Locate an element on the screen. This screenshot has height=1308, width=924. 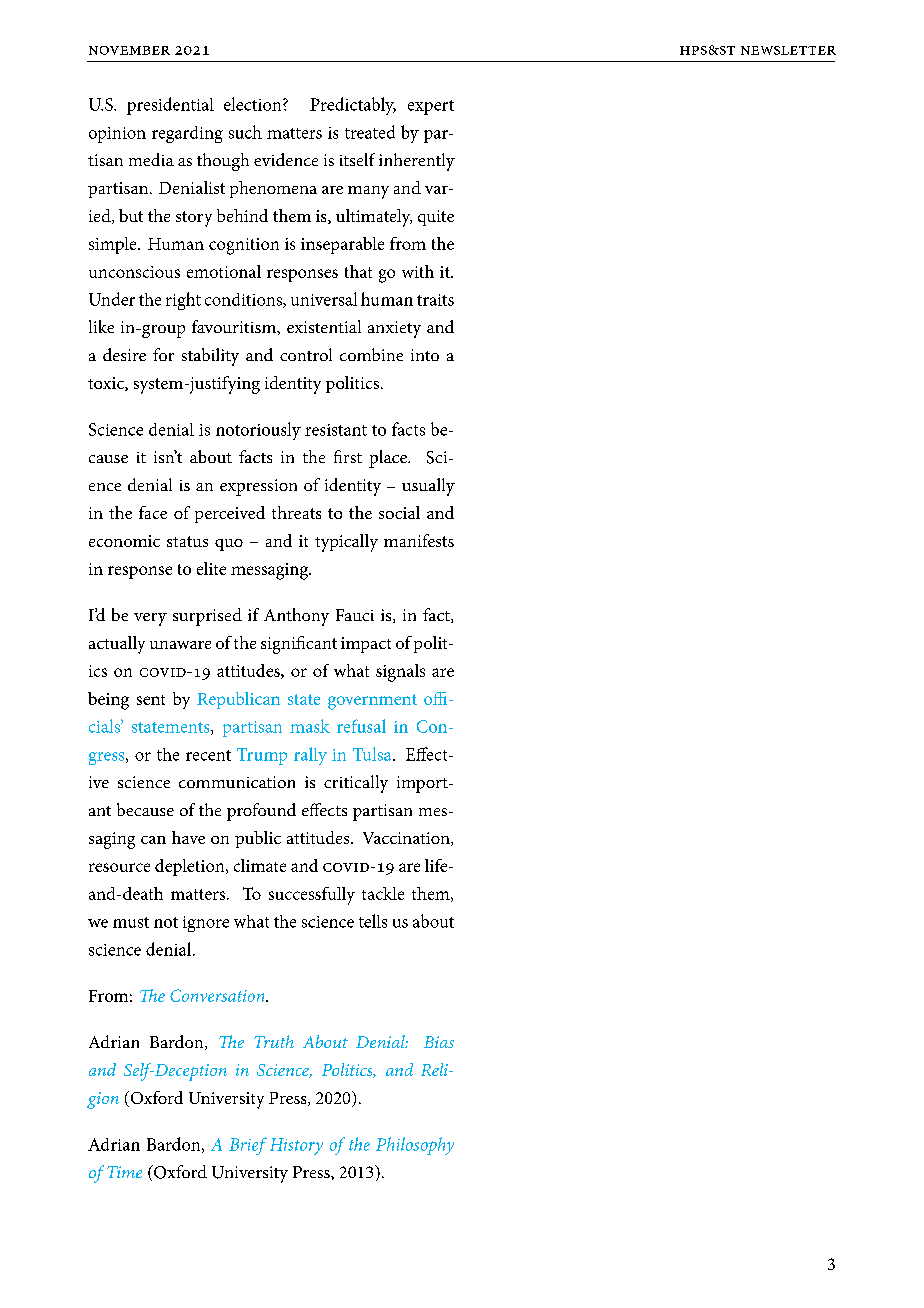
presidential is located at coordinates (170, 106).
